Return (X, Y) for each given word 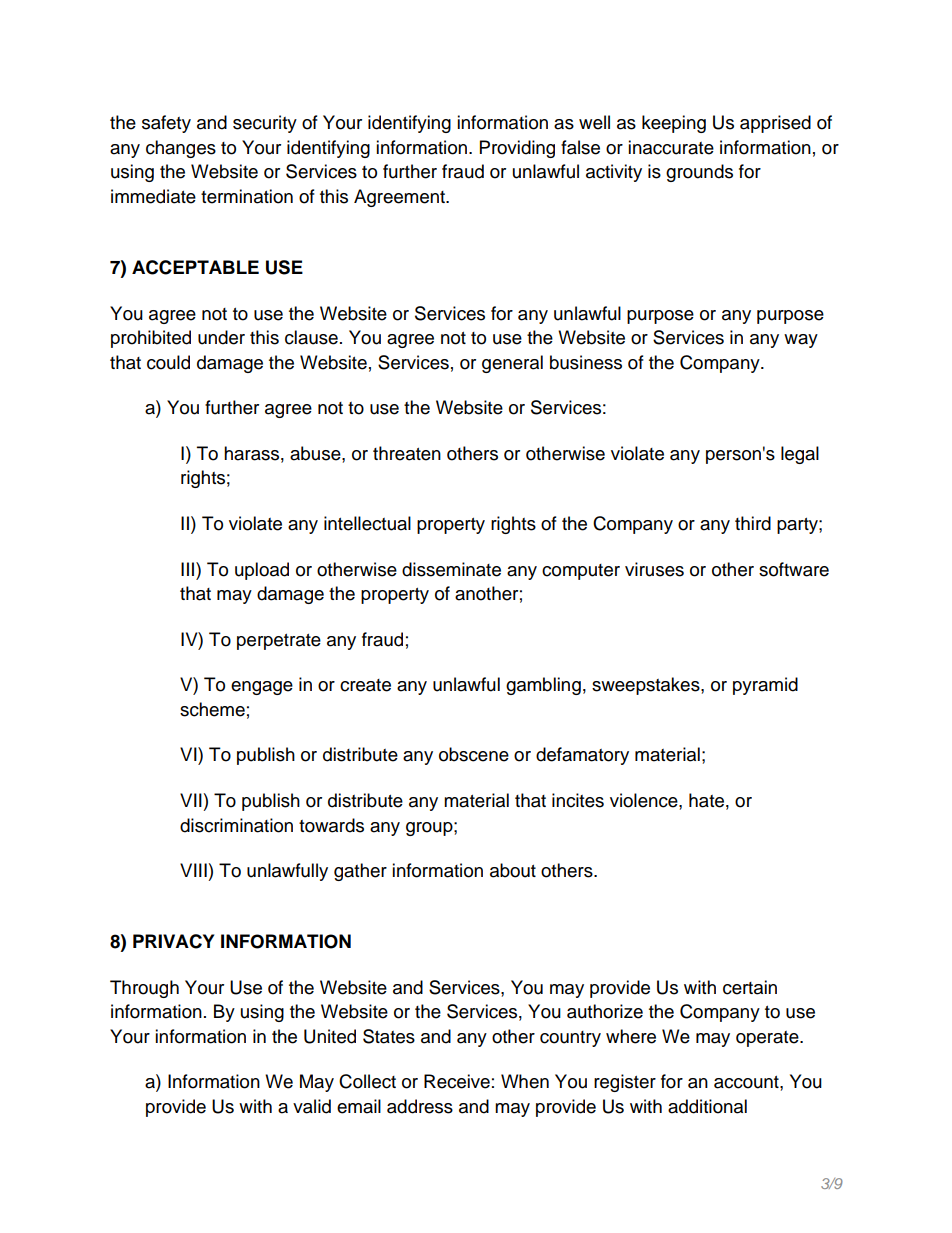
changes (181, 149)
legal (800, 455)
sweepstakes (647, 686)
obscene (474, 754)
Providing (517, 149)
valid (312, 1106)
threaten (407, 453)
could (168, 362)
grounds (699, 173)
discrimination (236, 825)
